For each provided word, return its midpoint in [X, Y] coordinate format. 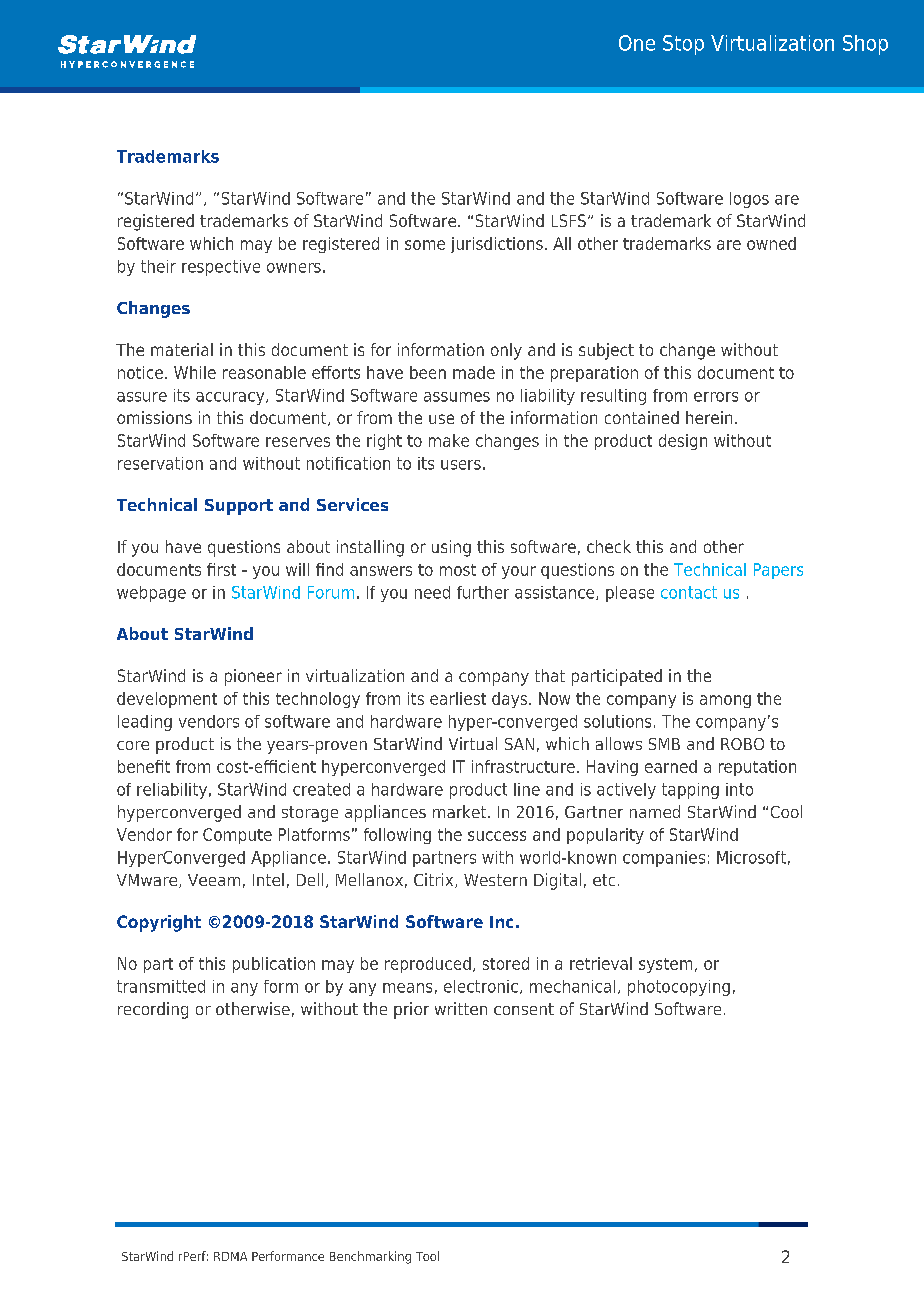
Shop [865, 45]
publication [274, 965]
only [506, 351]
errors [716, 397]
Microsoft [751, 857]
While [195, 372]
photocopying [679, 988]
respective [221, 268]
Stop [683, 45]
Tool [427, 1256]
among [725, 701]
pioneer [253, 677]
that [550, 675]
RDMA [230, 1256]
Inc [501, 922]
